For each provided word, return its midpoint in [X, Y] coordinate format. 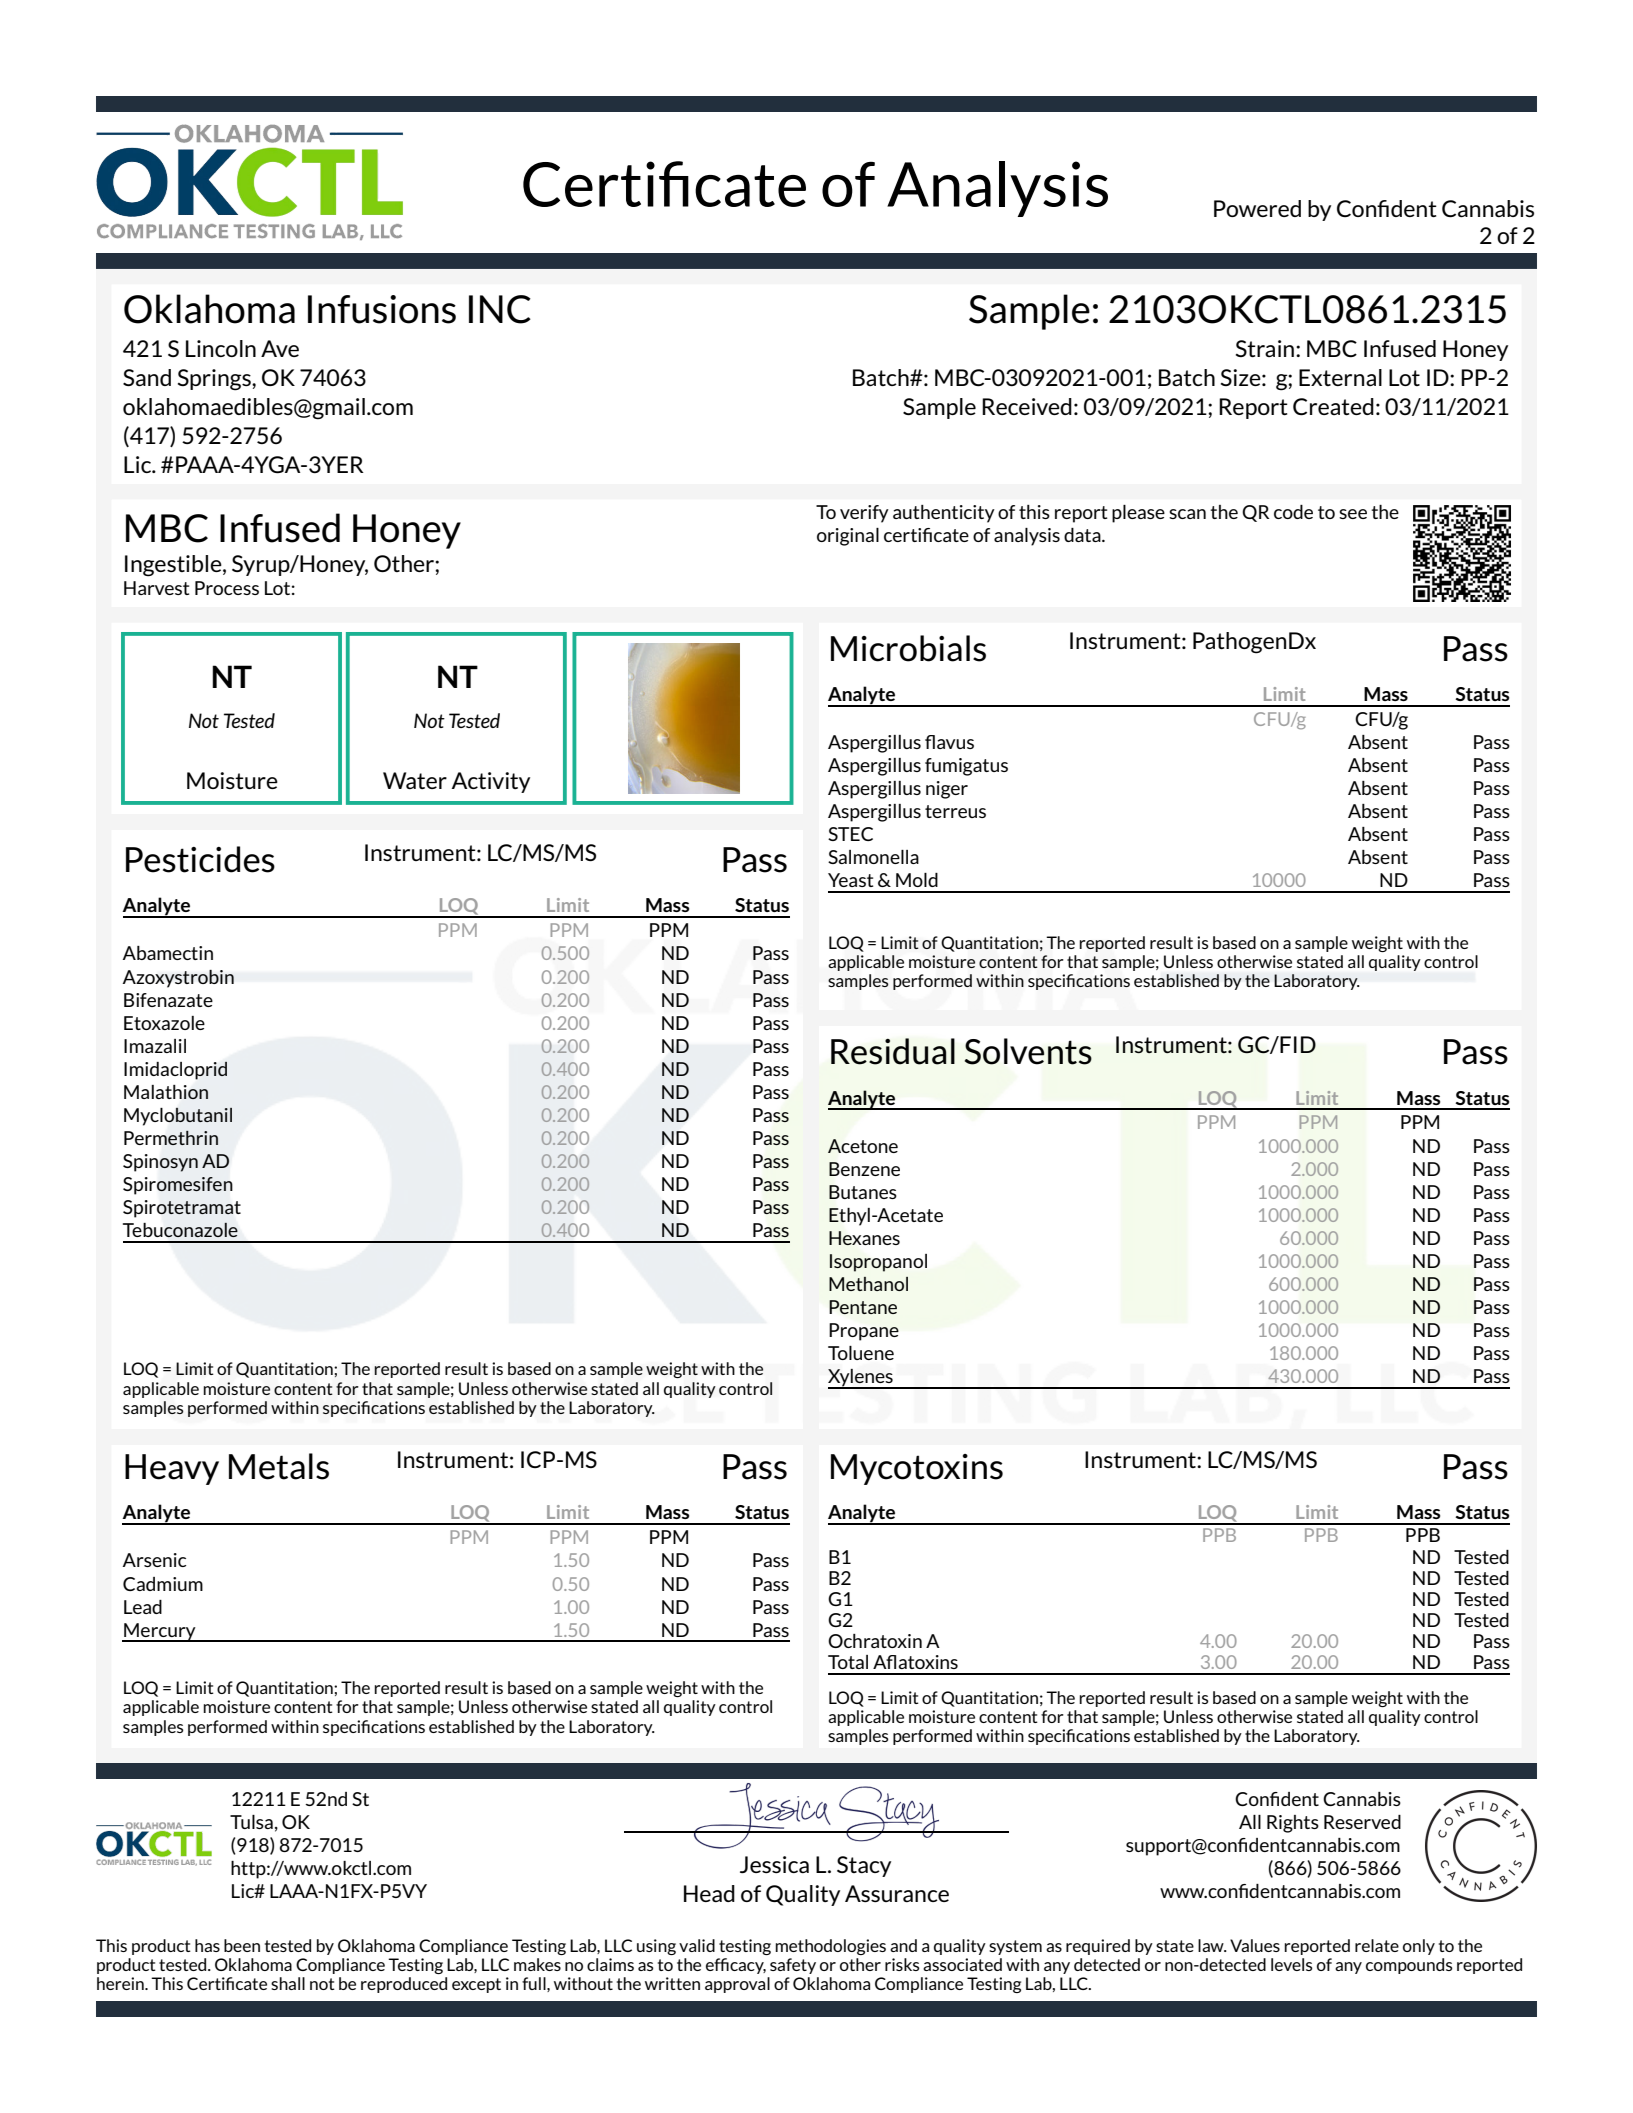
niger [947, 790]
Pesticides [200, 859]
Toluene [861, 1353]
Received [1027, 406]
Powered [1257, 208]
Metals [279, 1466]
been [242, 1945]
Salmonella [873, 857]
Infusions [382, 309]
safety [793, 1966]
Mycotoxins [917, 1469]
